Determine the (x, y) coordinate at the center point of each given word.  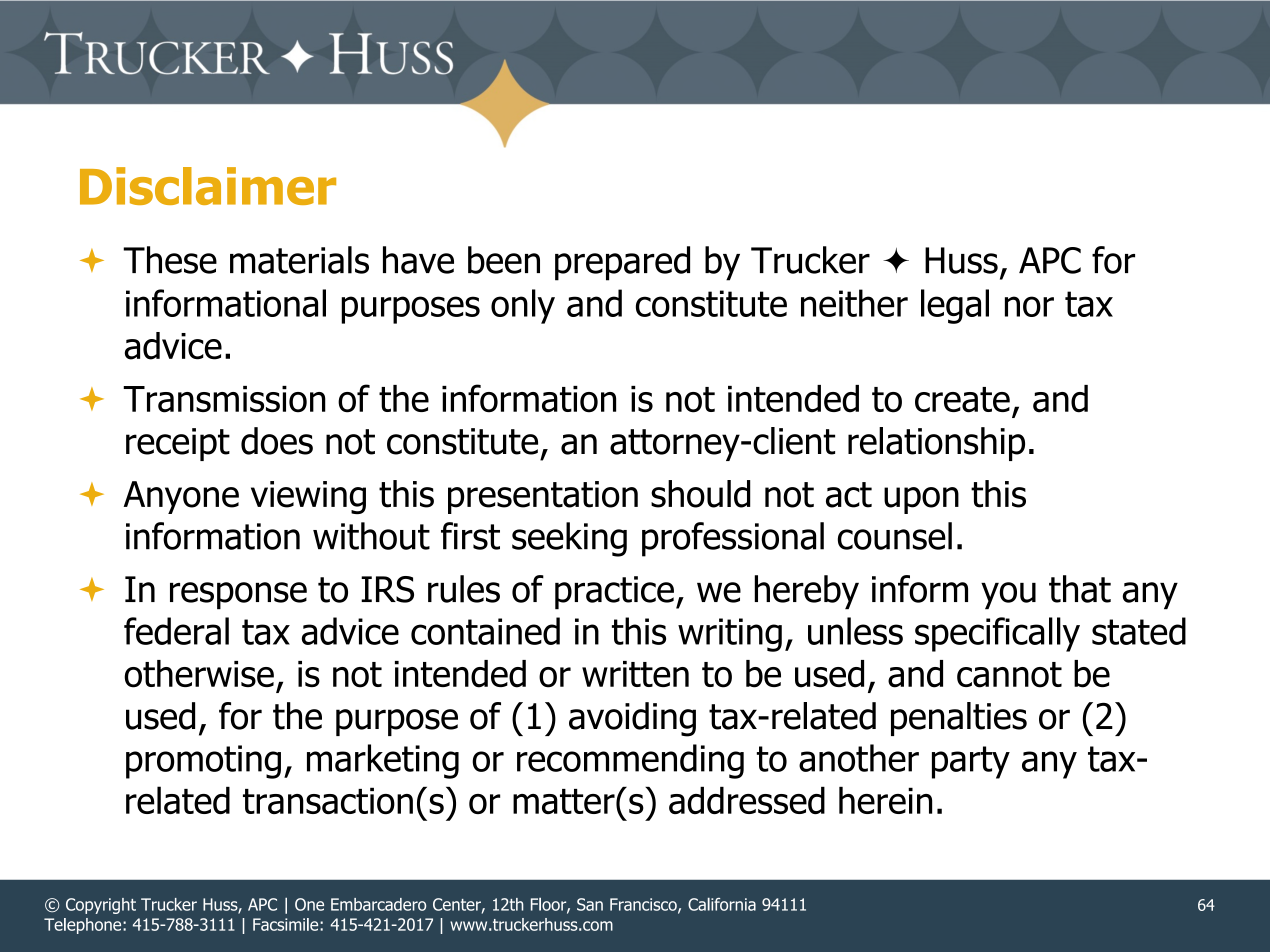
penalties (959, 719)
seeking (569, 539)
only (523, 306)
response (238, 596)
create (962, 400)
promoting (203, 762)
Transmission (224, 399)
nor (1029, 306)
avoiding (632, 719)
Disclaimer (208, 186)
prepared (622, 263)
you (1008, 596)
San (590, 904)
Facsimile (287, 924)
